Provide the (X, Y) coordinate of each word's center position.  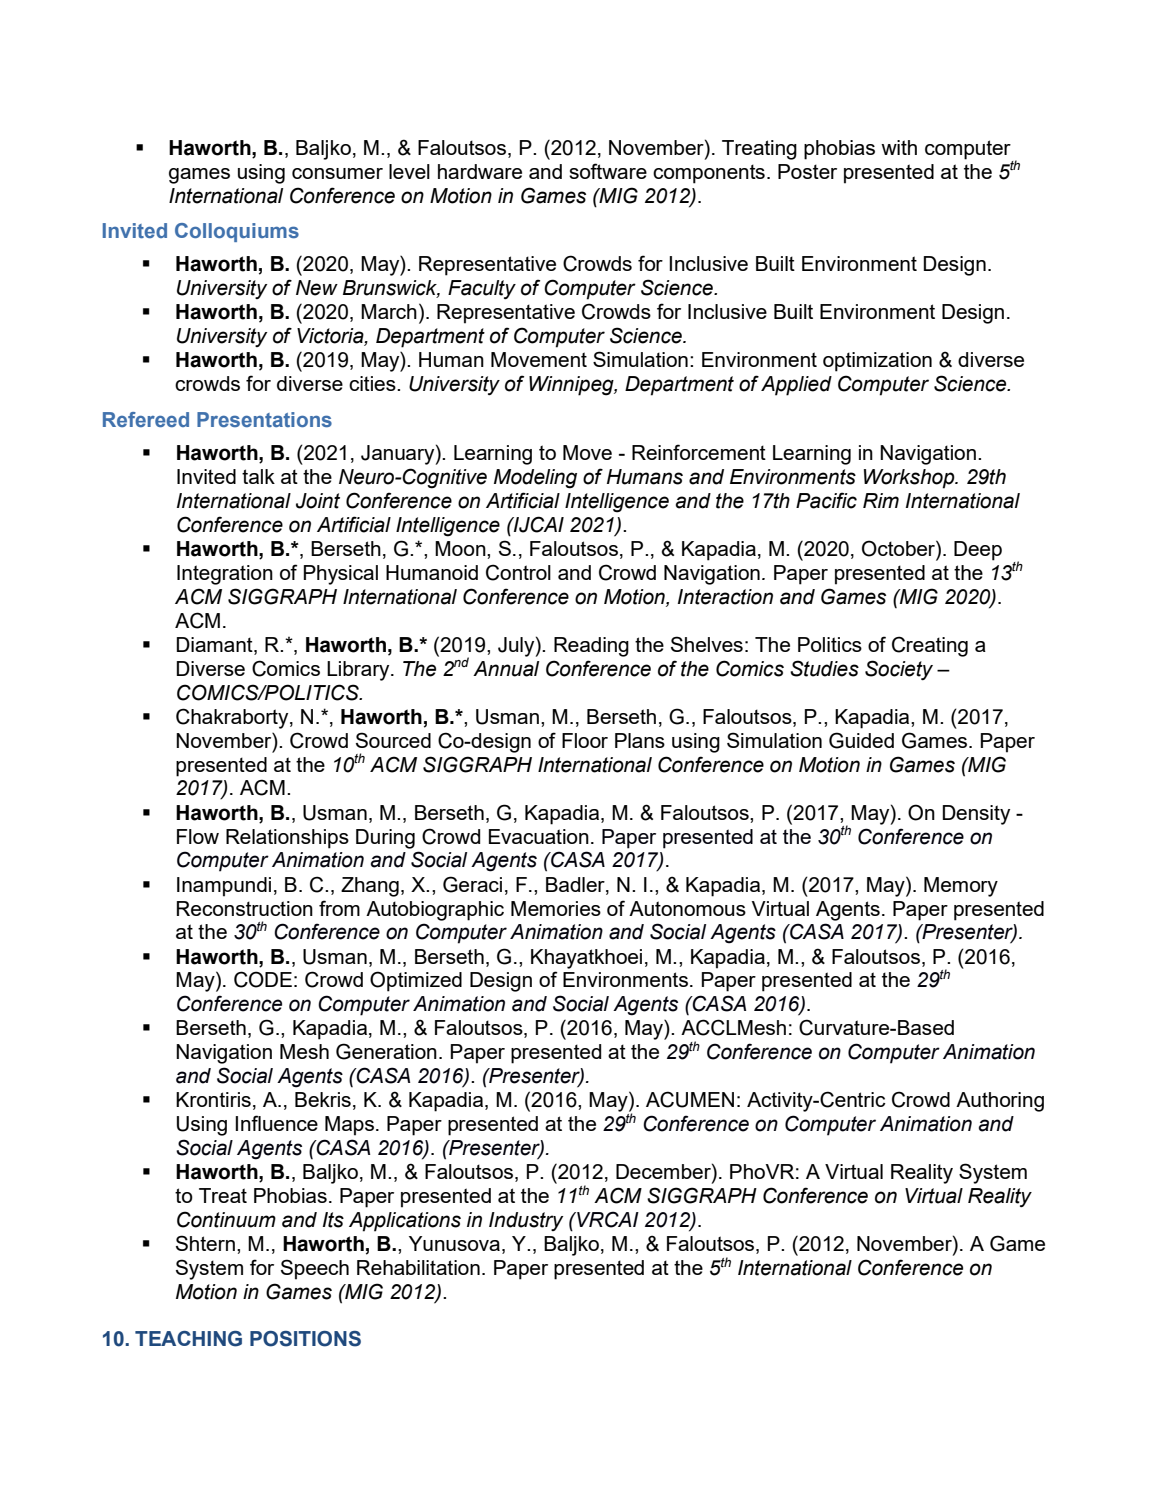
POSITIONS (305, 1339)
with (899, 147)
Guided (861, 740)
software (608, 171)
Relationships (287, 839)
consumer (337, 173)
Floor (585, 740)
